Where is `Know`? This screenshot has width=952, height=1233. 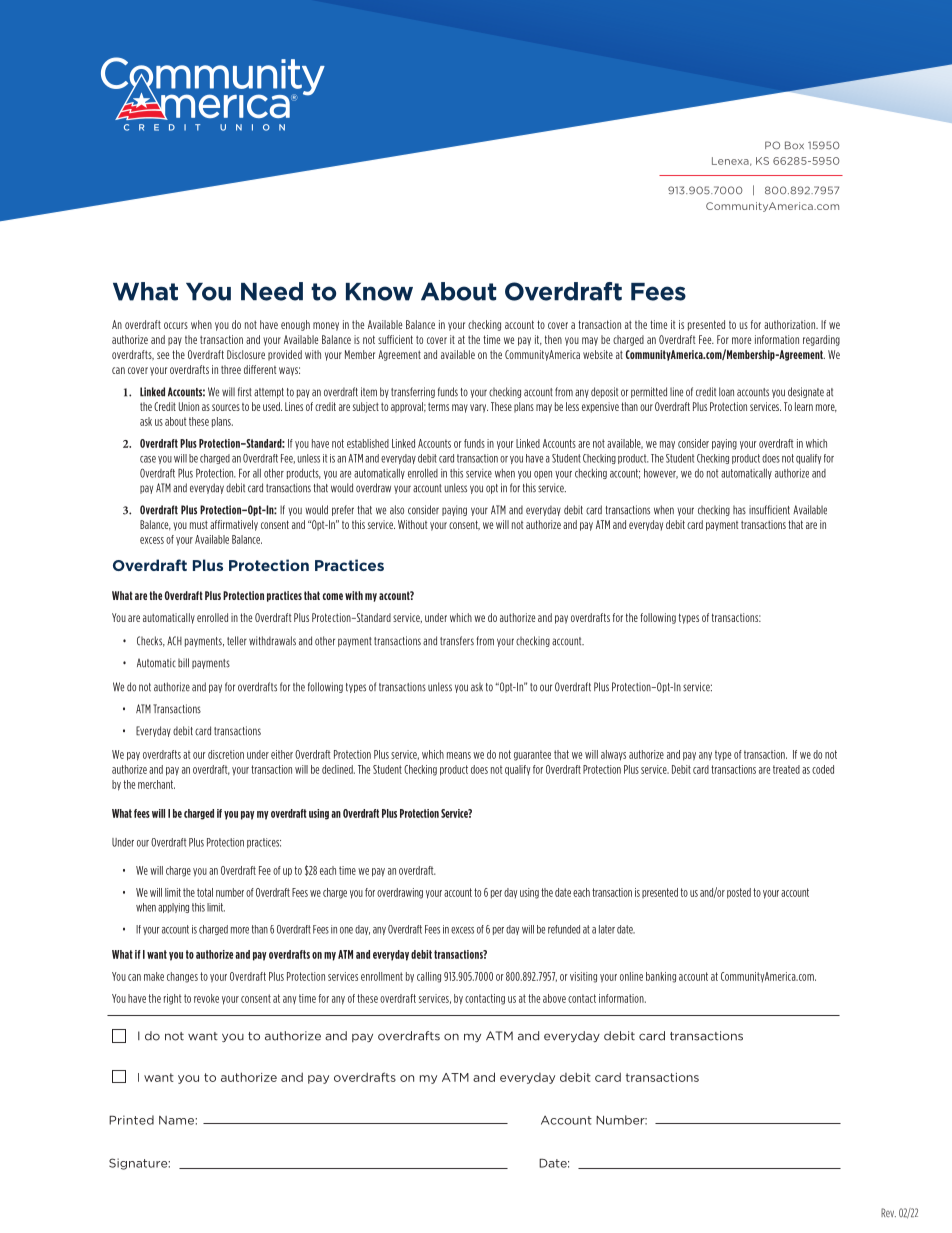 Know is located at coordinates (379, 292).
